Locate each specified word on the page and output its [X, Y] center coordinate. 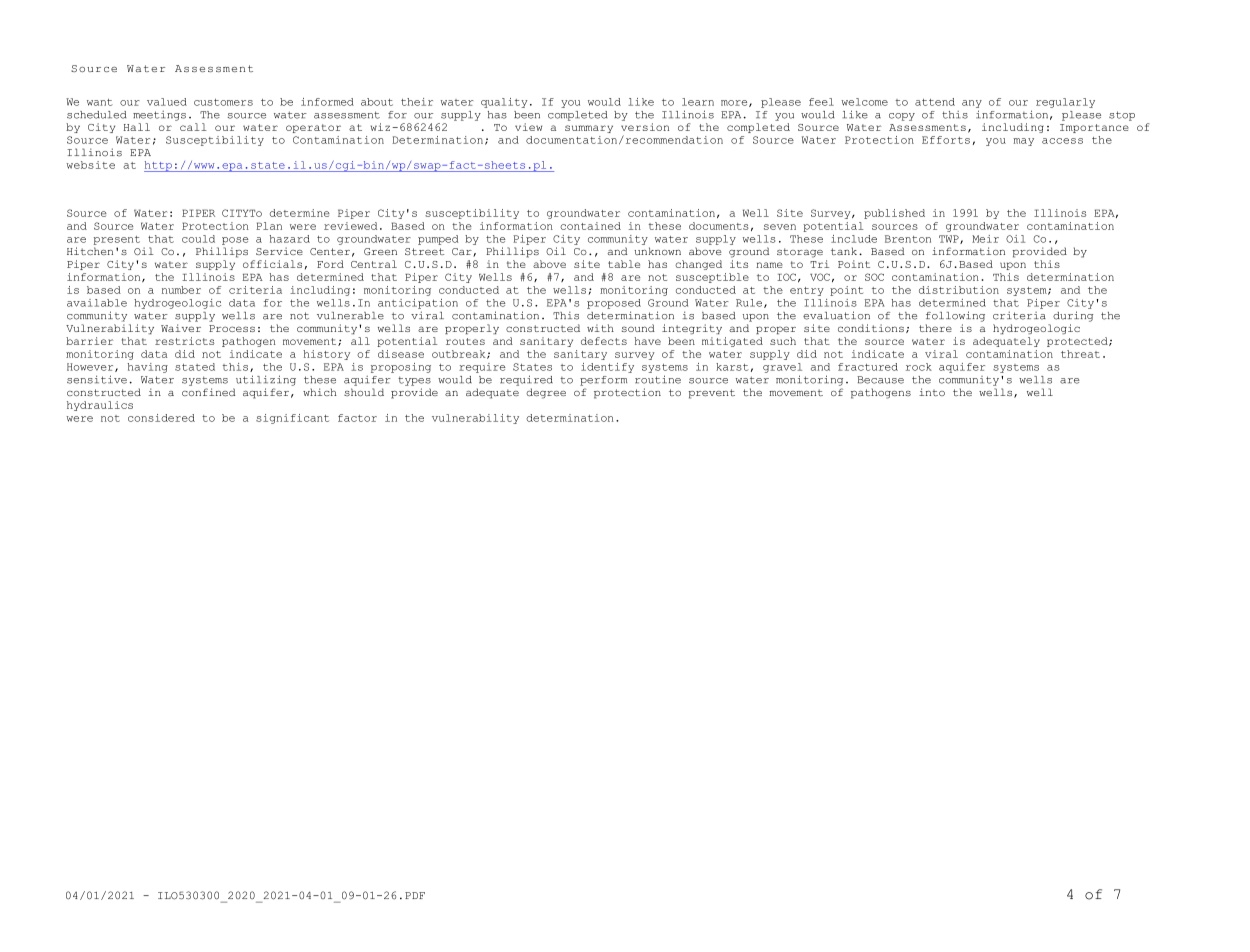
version [645, 127]
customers [223, 102]
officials [272, 264]
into [932, 392]
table [624, 264]
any [972, 104]
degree [546, 393]
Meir [985, 239]
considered [161, 418]
